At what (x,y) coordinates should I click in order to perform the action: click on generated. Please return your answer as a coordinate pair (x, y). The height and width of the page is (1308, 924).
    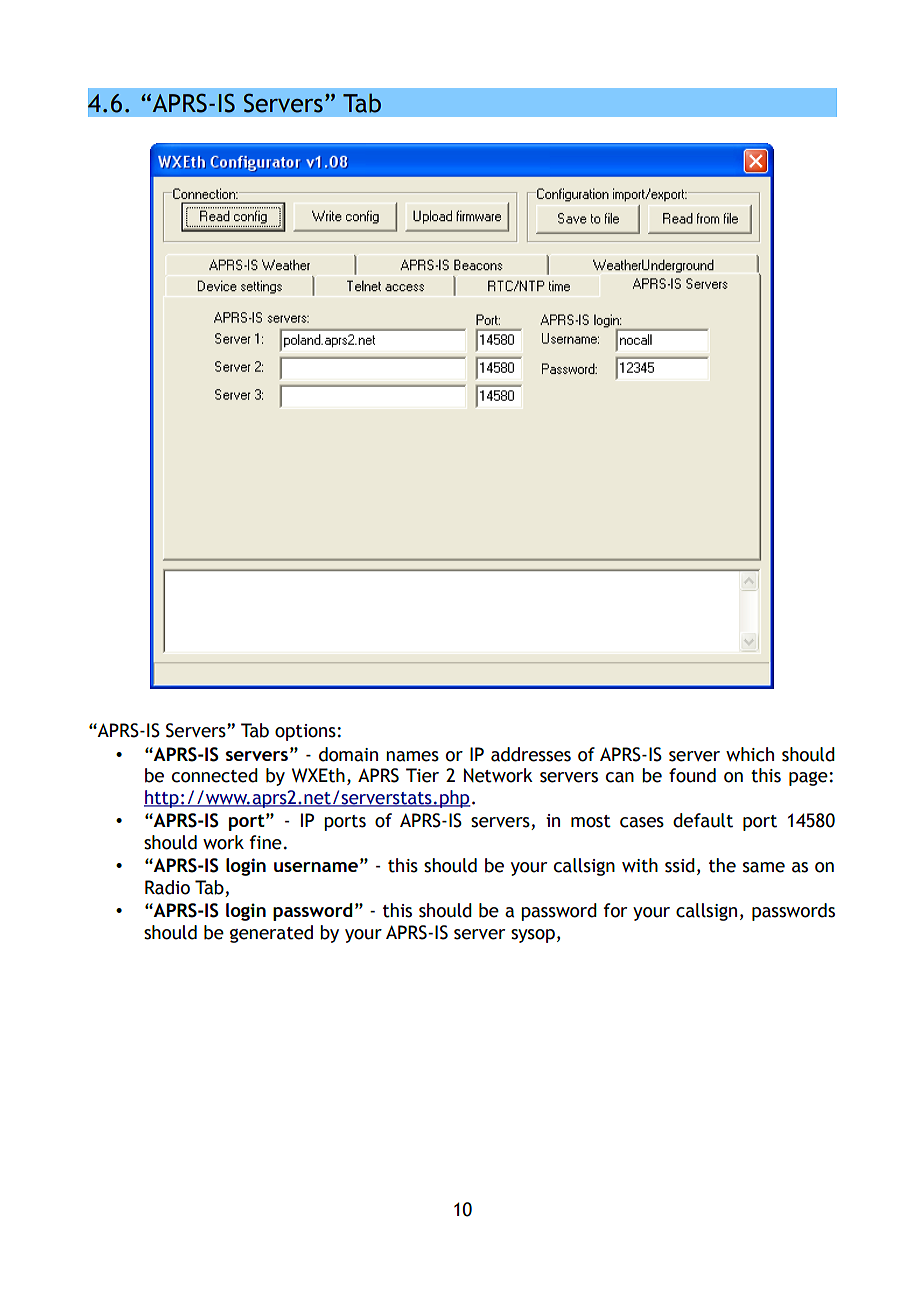
    Looking at the image, I should click on (271, 934).
